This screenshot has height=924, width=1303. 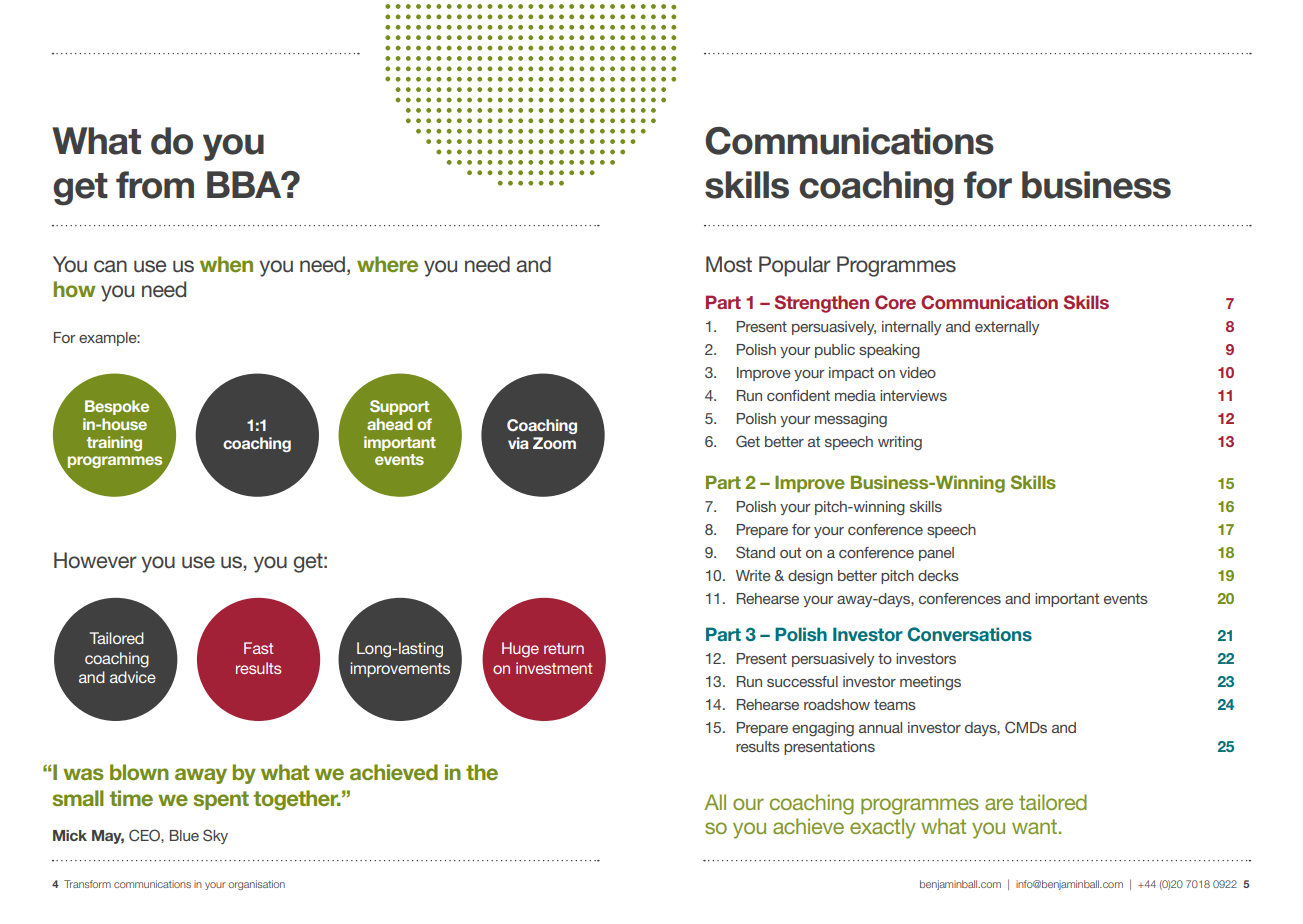 What do you see at coordinates (184, 835) in the screenshot?
I see `Blue` at bounding box center [184, 835].
